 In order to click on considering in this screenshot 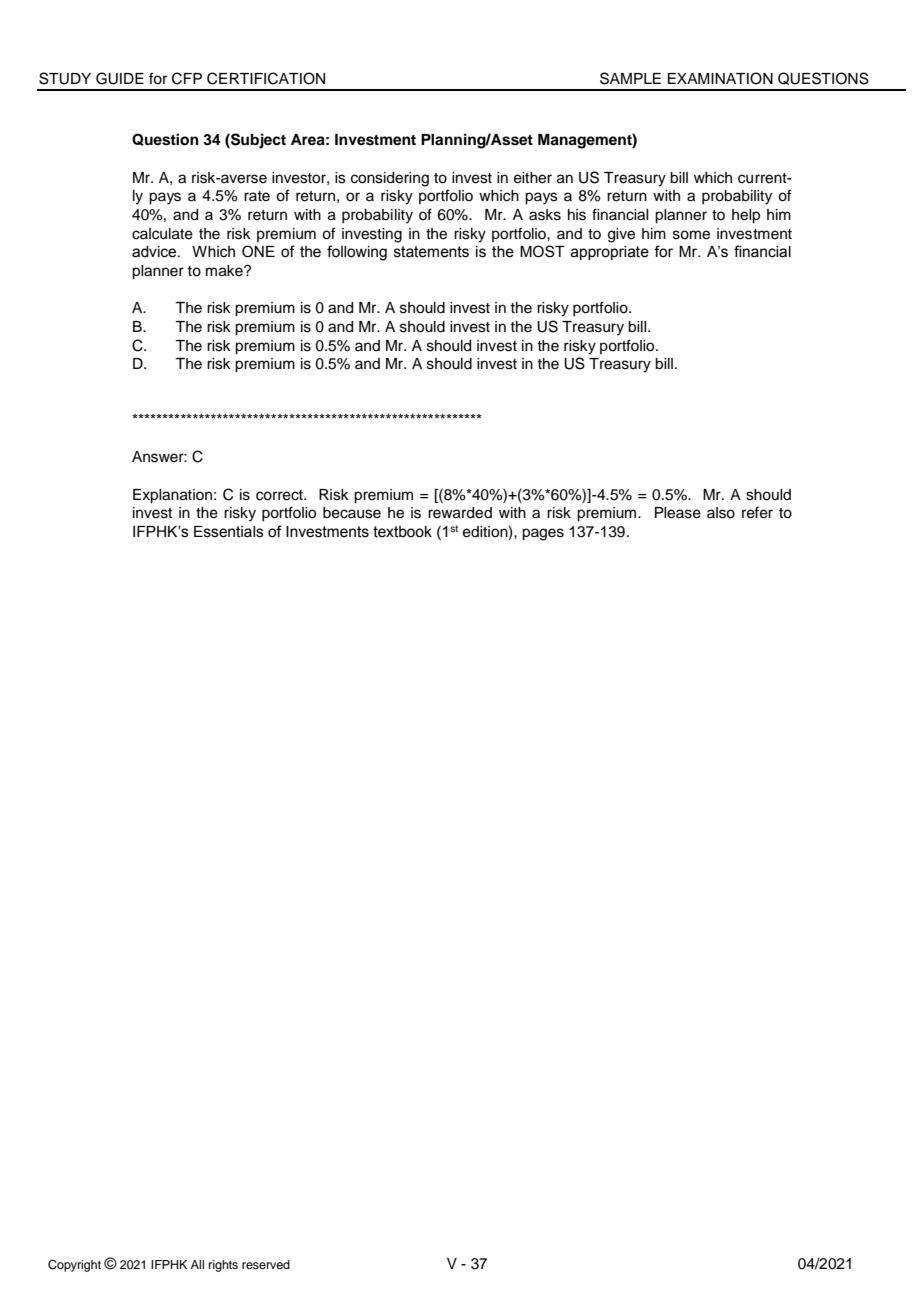, I will do `click(390, 179)`.
